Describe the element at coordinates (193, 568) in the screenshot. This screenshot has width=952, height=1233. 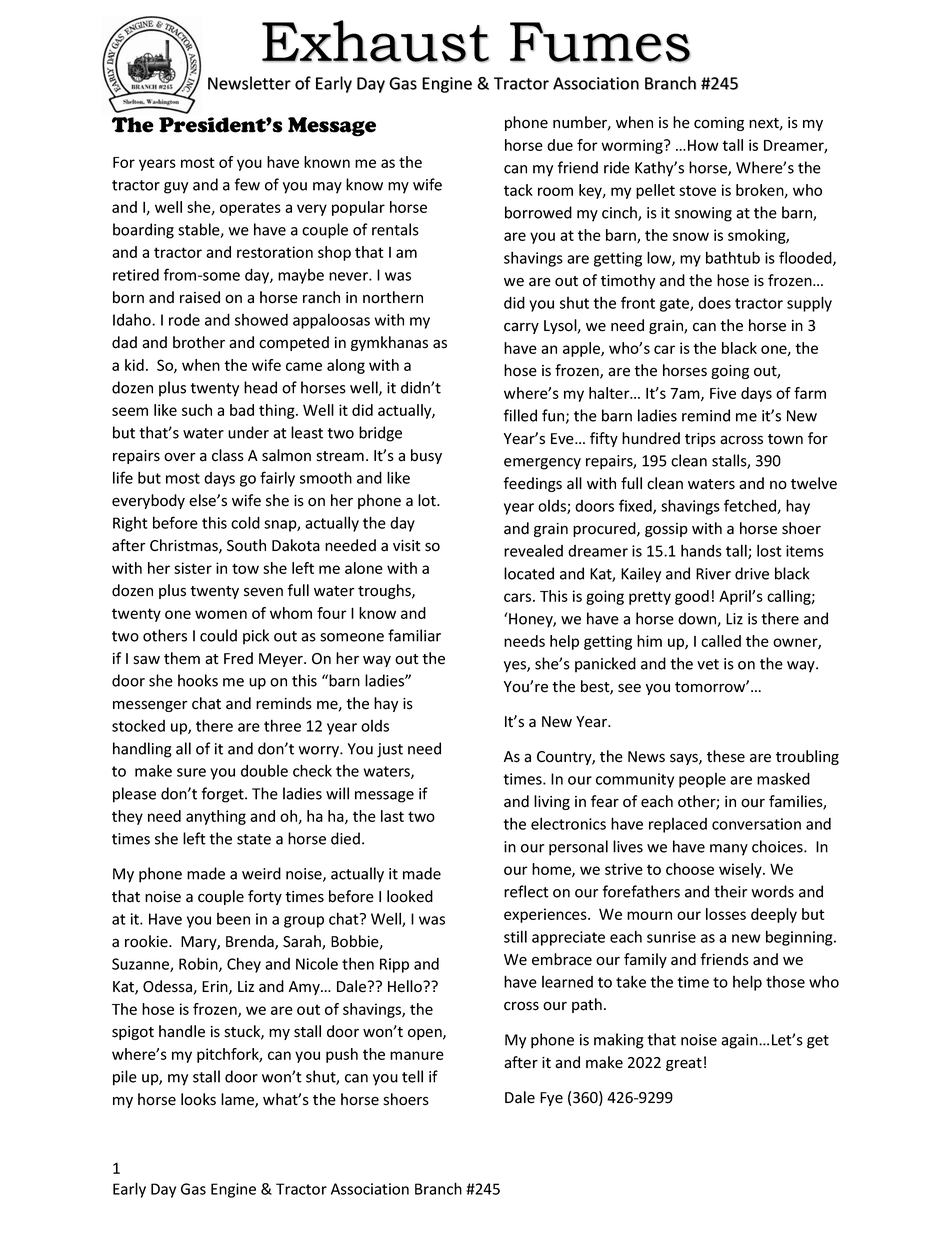
I see `sister` at that location.
